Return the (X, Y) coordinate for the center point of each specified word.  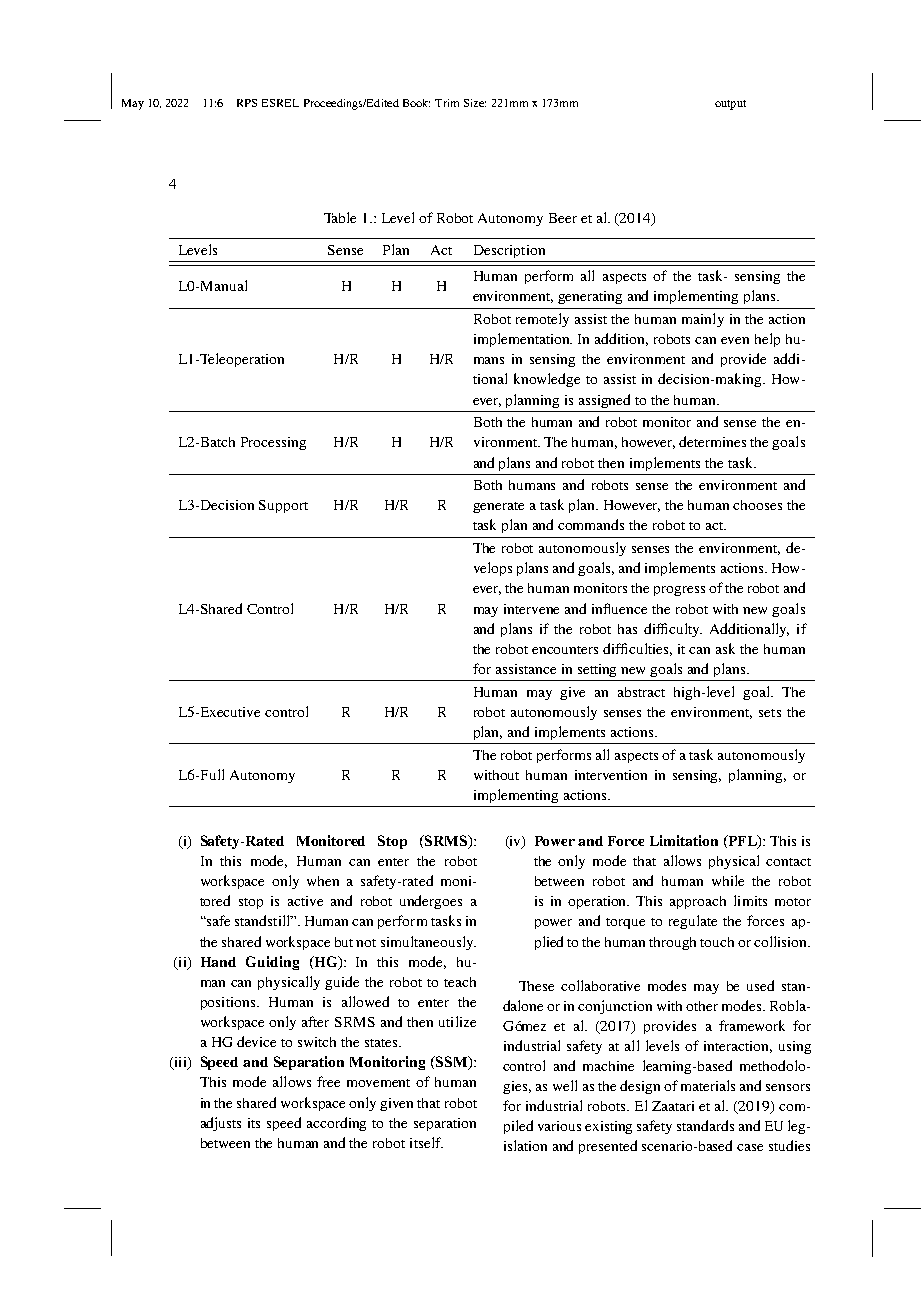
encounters (565, 650)
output (730, 105)
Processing (273, 443)
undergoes (431, 902)
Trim (447, 103)
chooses (757, 505)
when (323, 881)
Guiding (272, 963)
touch (717, 942)
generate (498, 507)
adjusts (221, 1124)
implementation (523, 340)
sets (770, 713)
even (735, 340)
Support (283, 506)
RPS (247, 103)
